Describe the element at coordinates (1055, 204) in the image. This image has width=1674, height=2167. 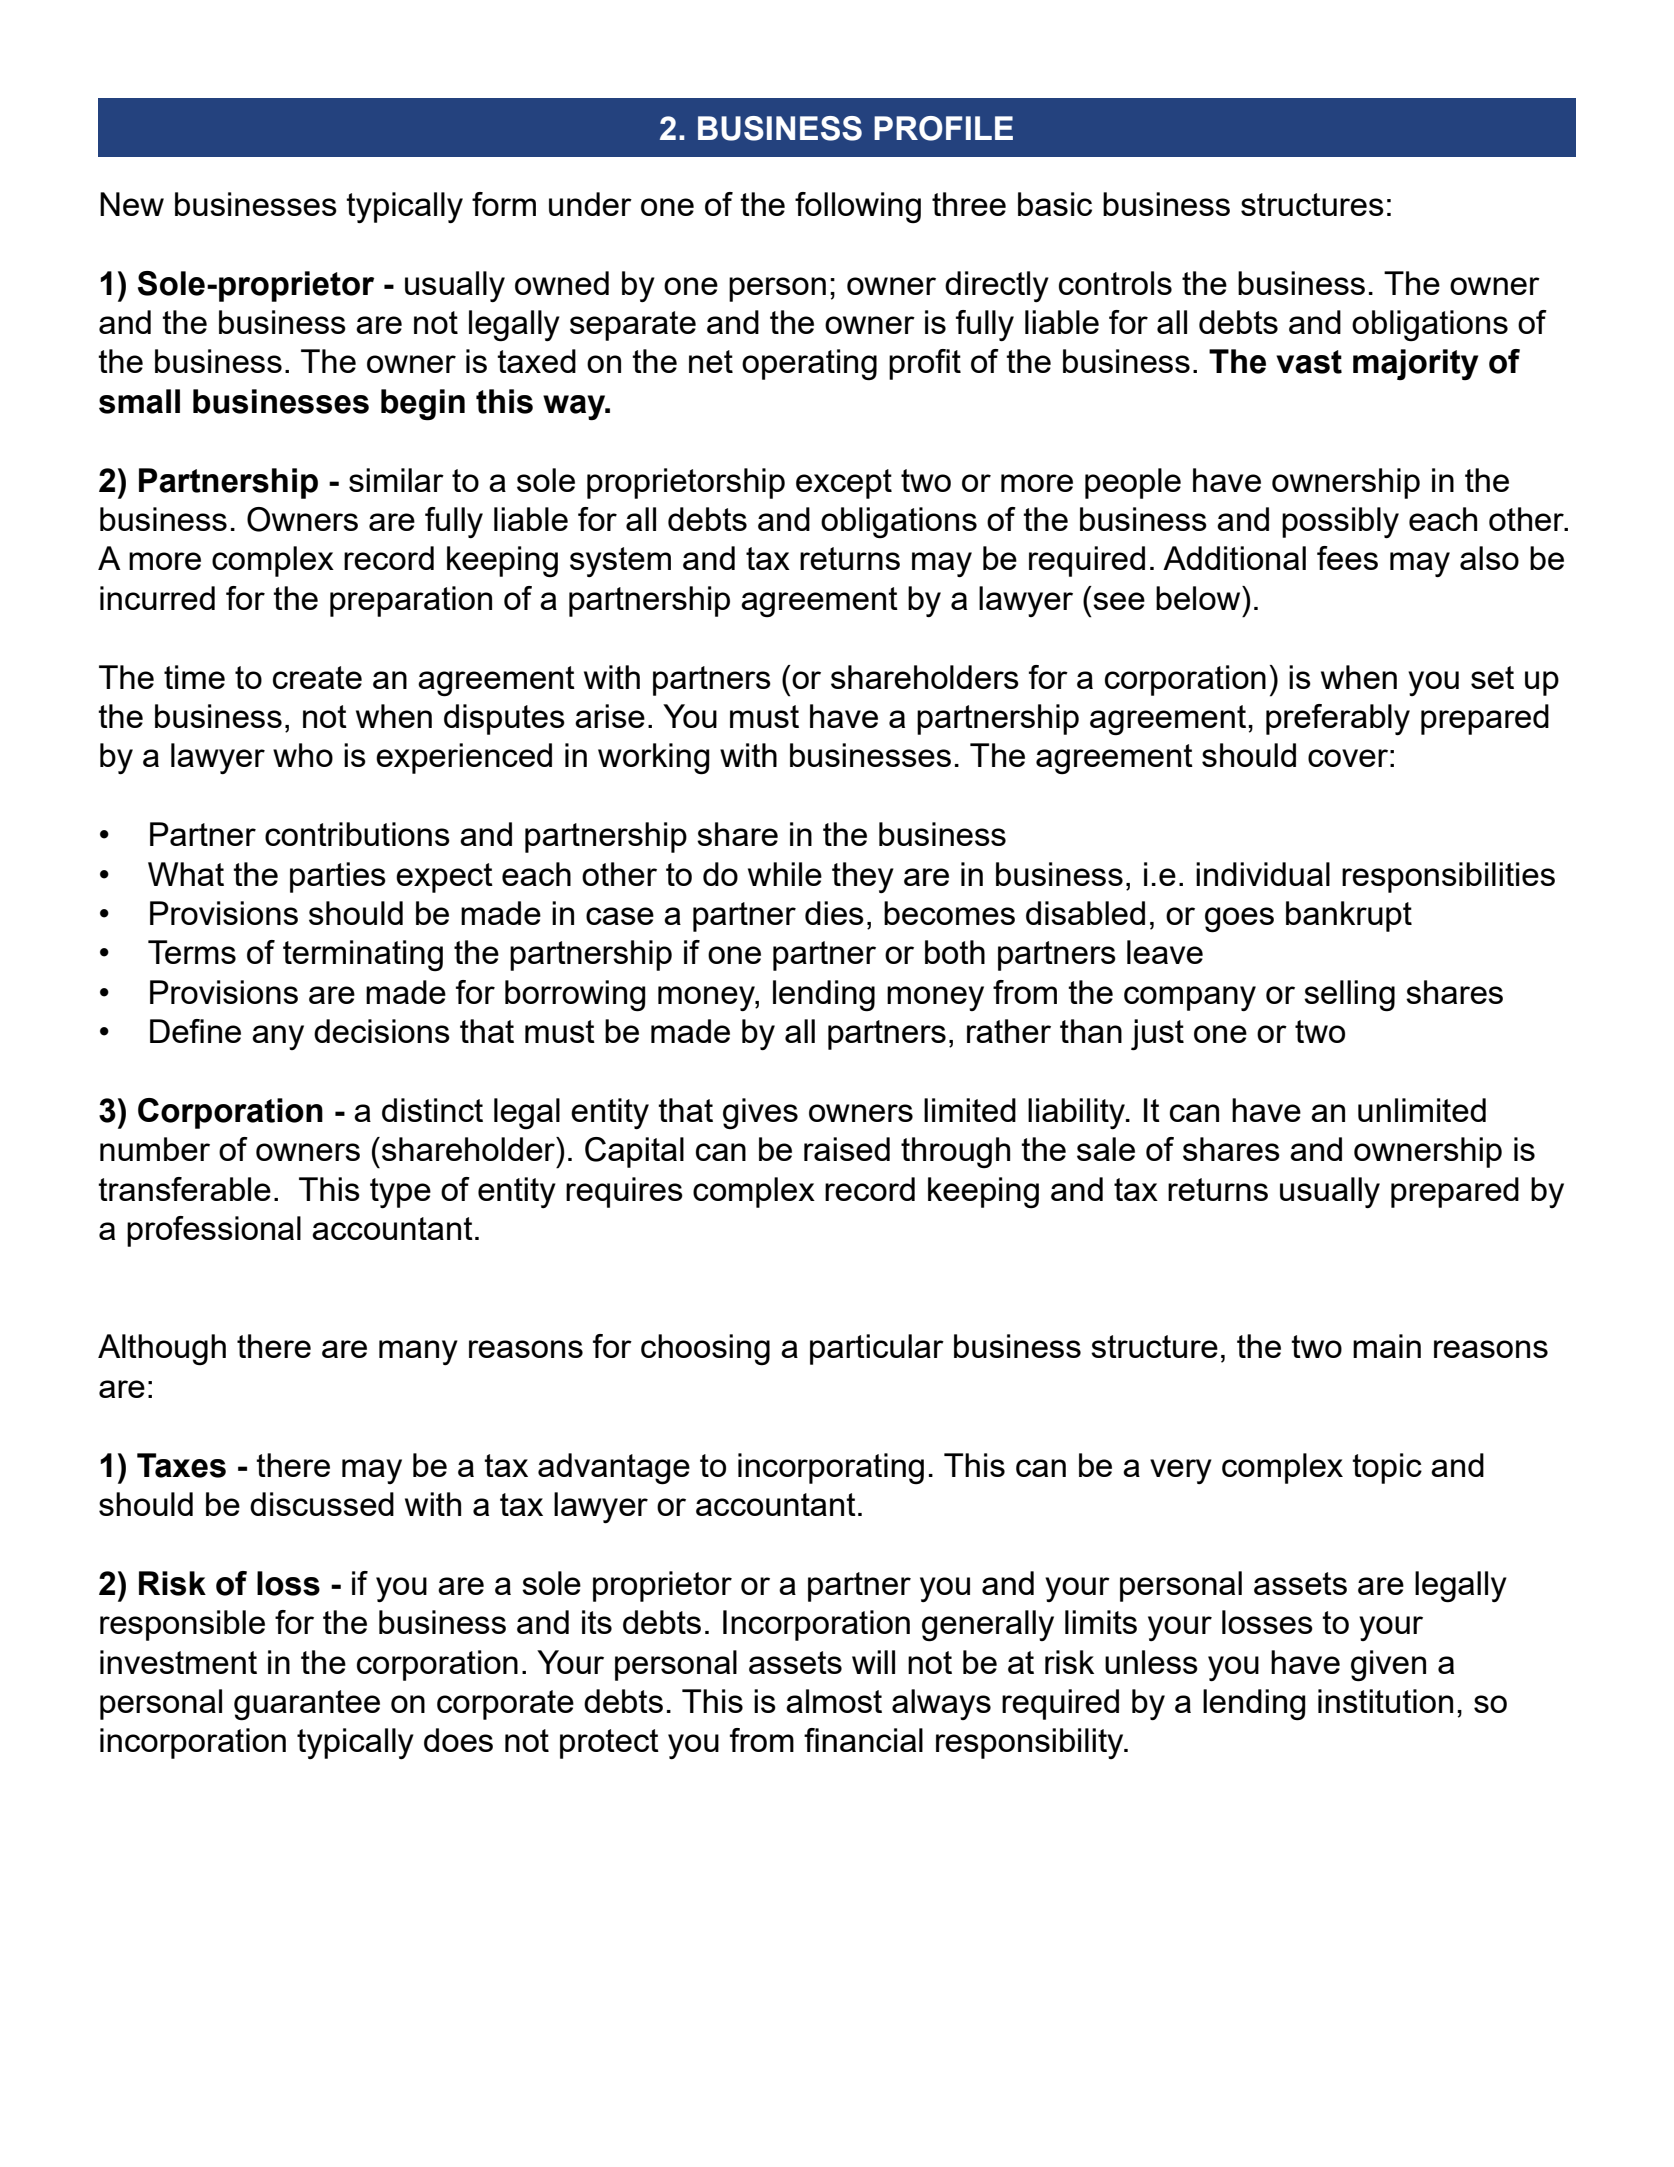
I see `basic` at that location.
